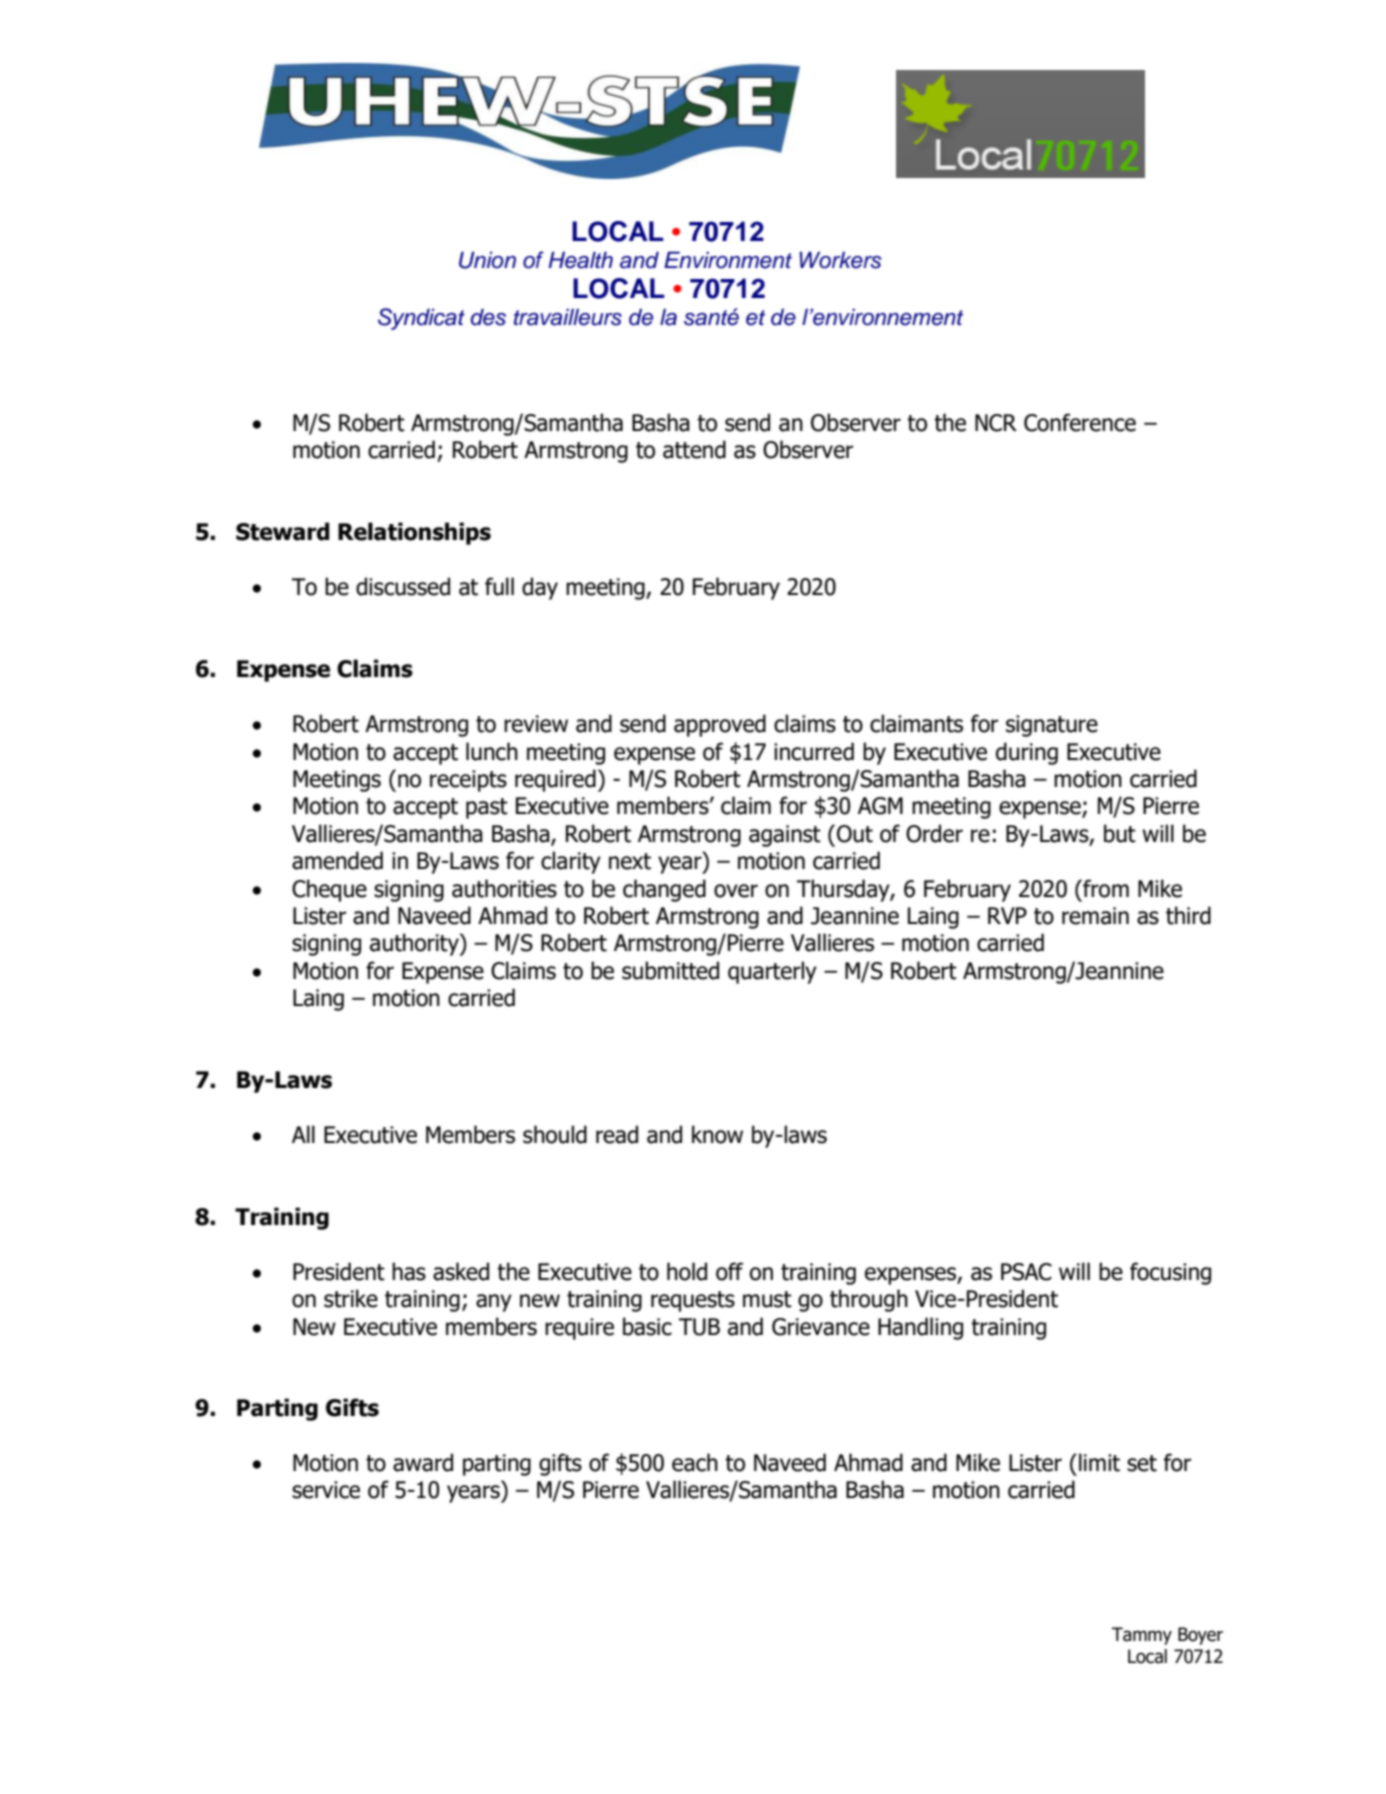 Image resolution: width=1386 pixels, height=1794 pixels. What do you see at coordinates (488, 317) in the screenshot?
I see `des` at bounding box center [488, 317].
